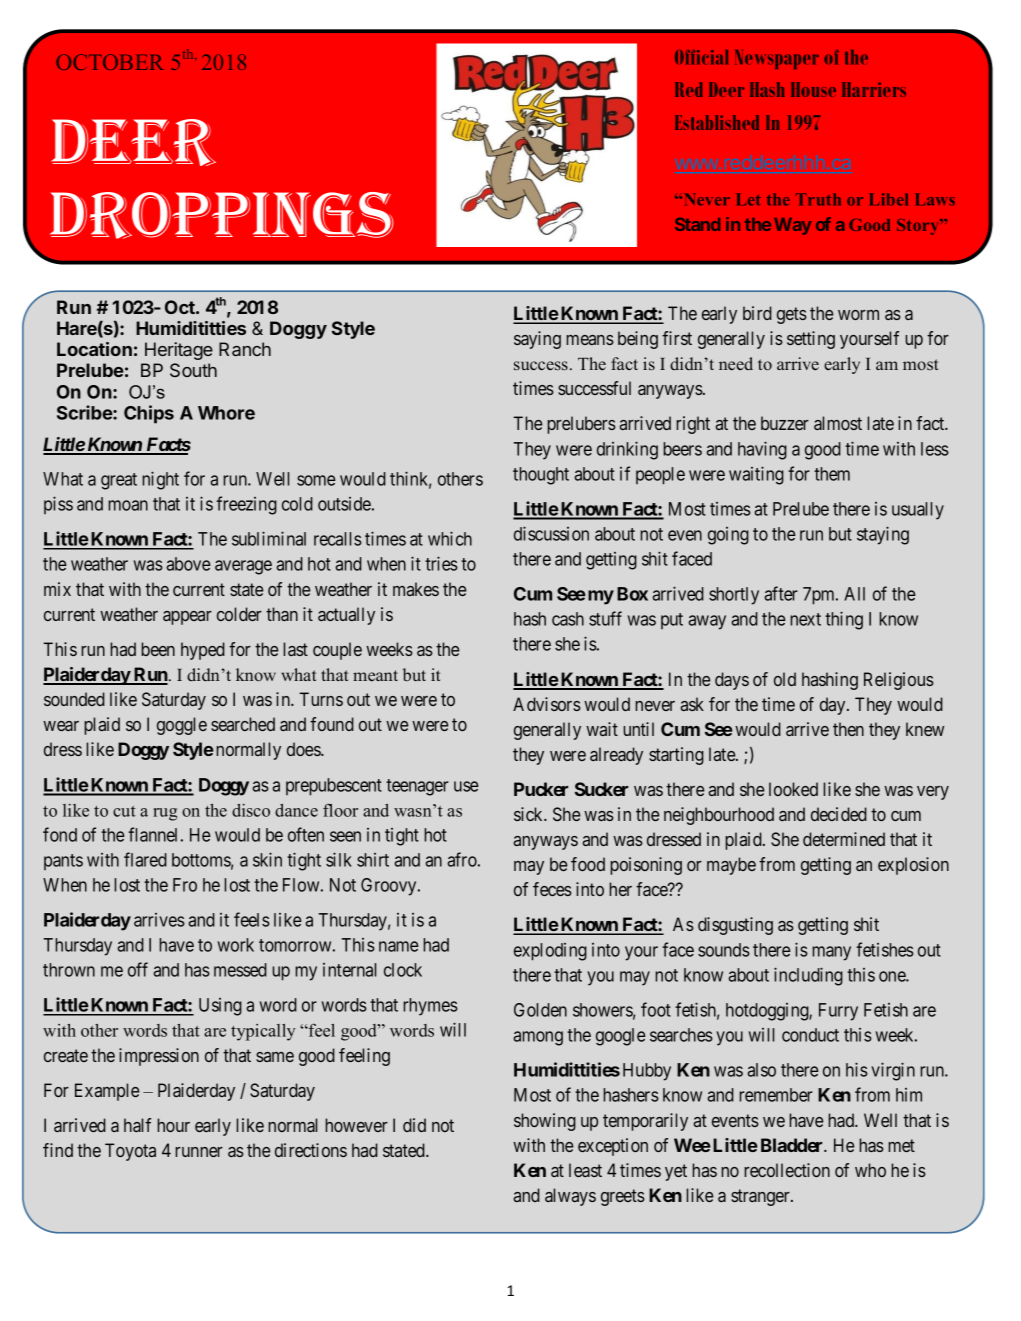 The image size is (1021, 1321). Describe the element at coordinates (541, 789) in the screenshot. I see `Pucker` at that location.
